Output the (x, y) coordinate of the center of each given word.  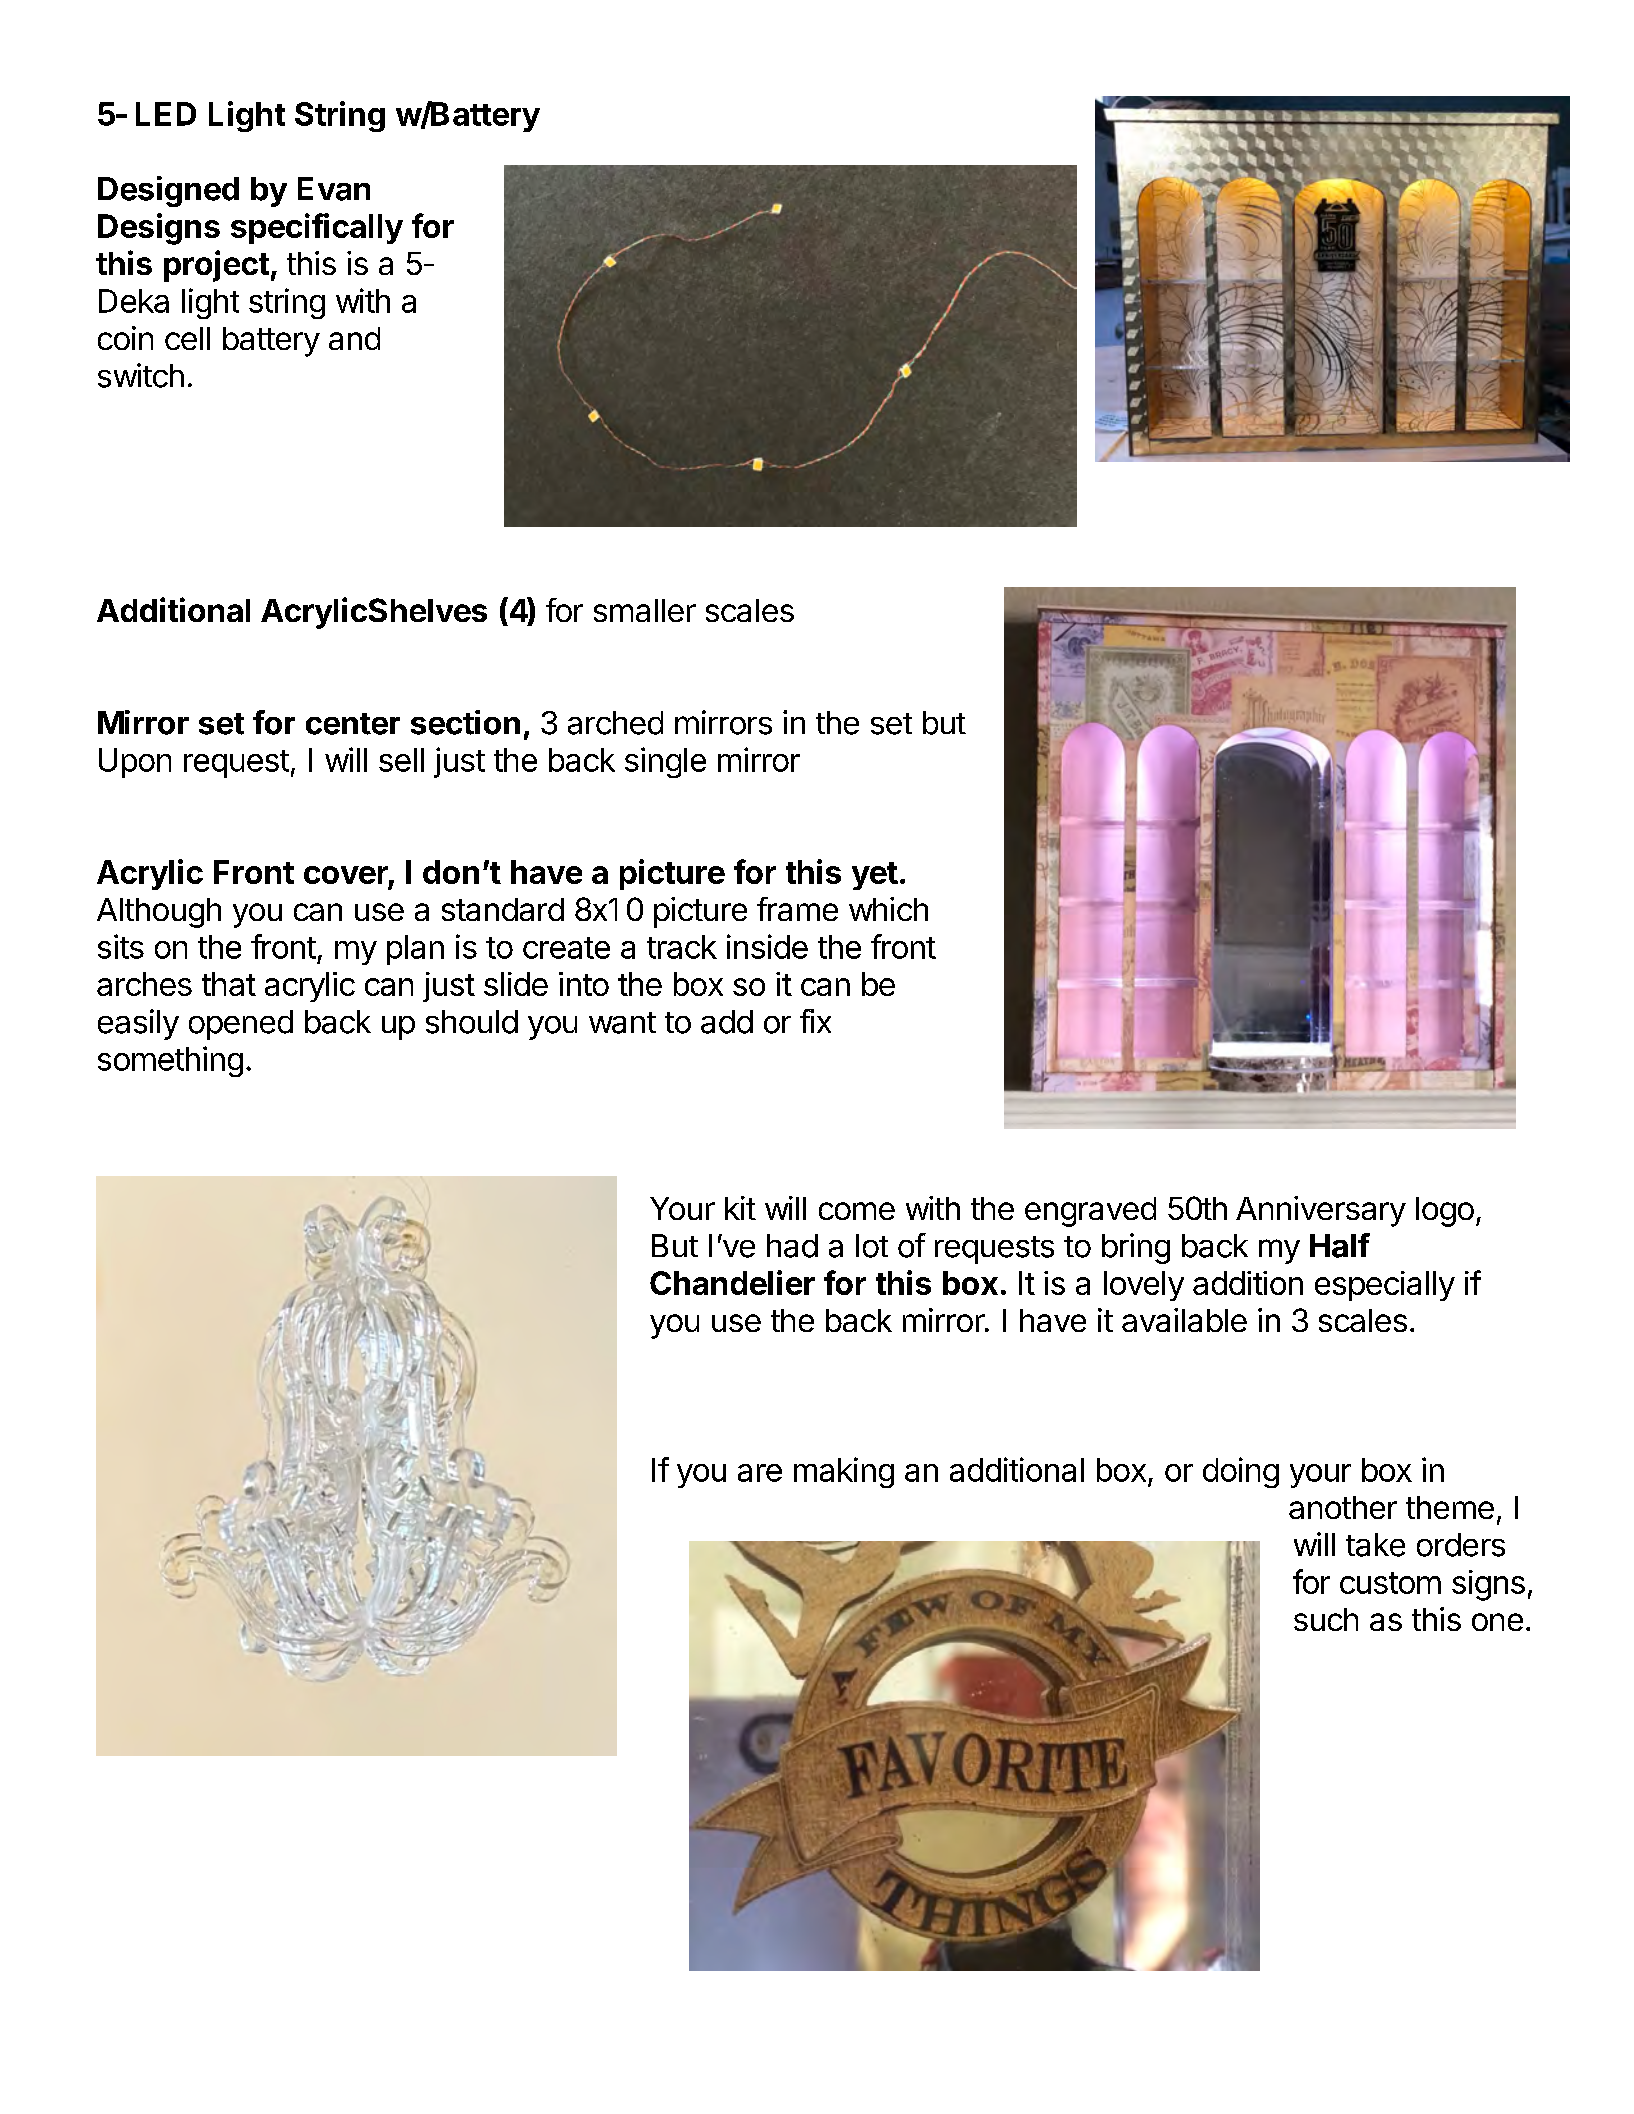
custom (1390, 1583)
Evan (334, 189)
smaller (645, 610)
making (844, 1472)
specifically (317, 228)
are (760, 1473)
